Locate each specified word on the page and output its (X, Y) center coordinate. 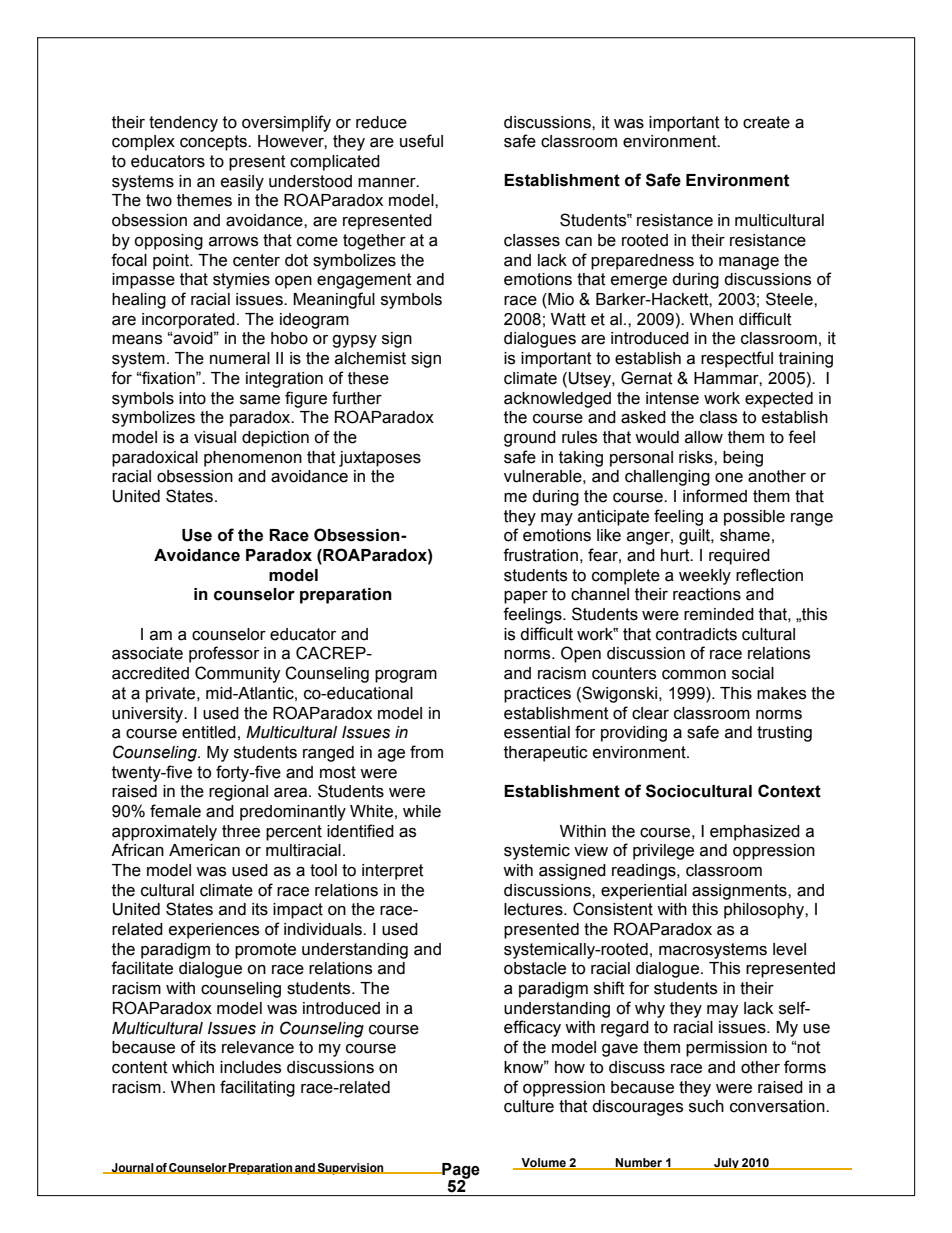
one (729, 478)
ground (530, 439)
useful (421, 141)
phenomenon (253, 459)
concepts (214, 143)
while (422, 811)
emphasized (755, 833)
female (175, 811)
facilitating (257, 1088)
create (766, 122)
